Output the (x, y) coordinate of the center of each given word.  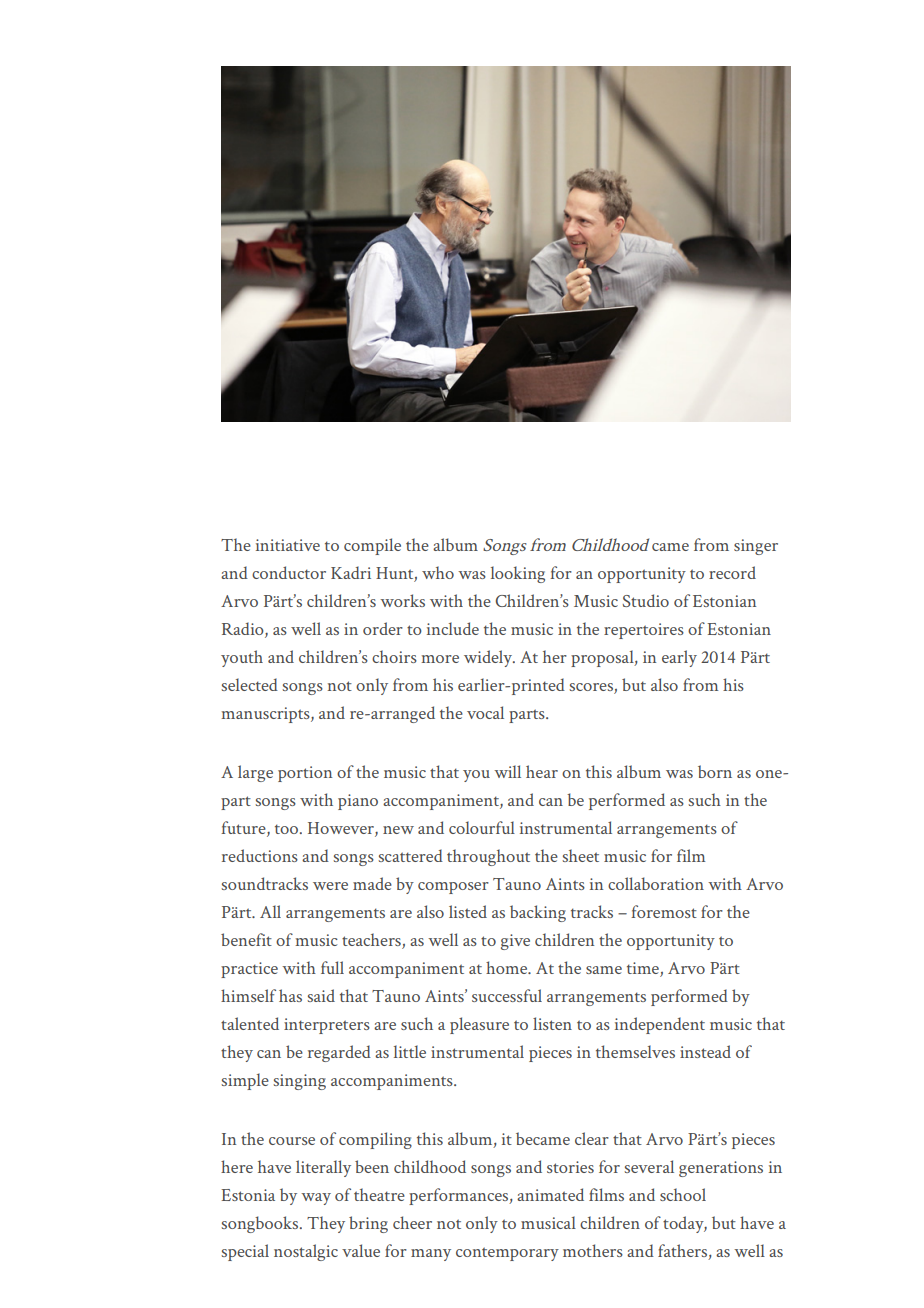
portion (305, 774)
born (715, 771)
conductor (289, 572)
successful (507, 995)
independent (660, 1025)
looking (518, 574)
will (507, 771)
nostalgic (306, 1252)
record (732, 572)
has (290, 995)
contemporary (507, 1254)
